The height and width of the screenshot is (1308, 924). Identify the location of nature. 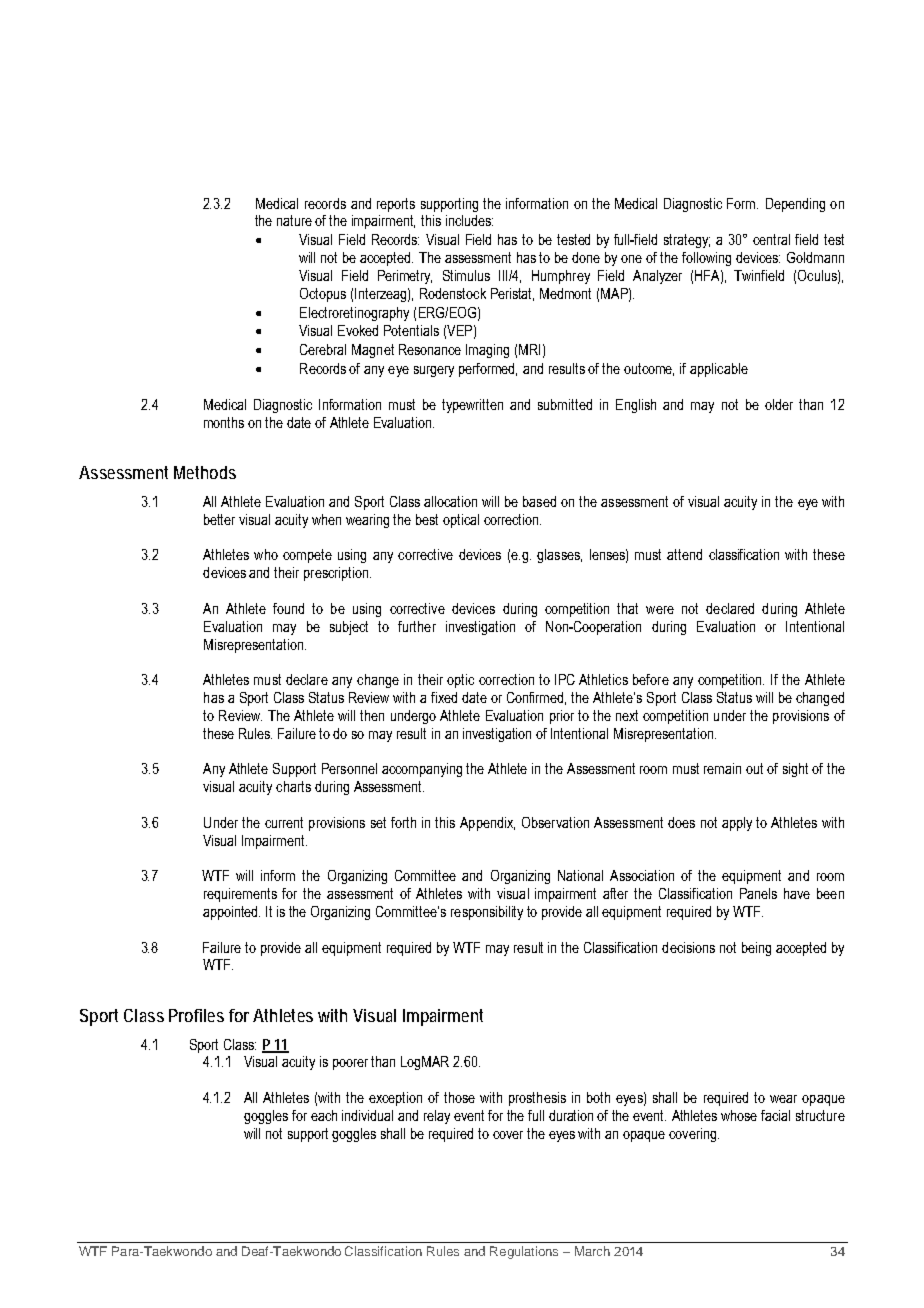
(294, 220).
